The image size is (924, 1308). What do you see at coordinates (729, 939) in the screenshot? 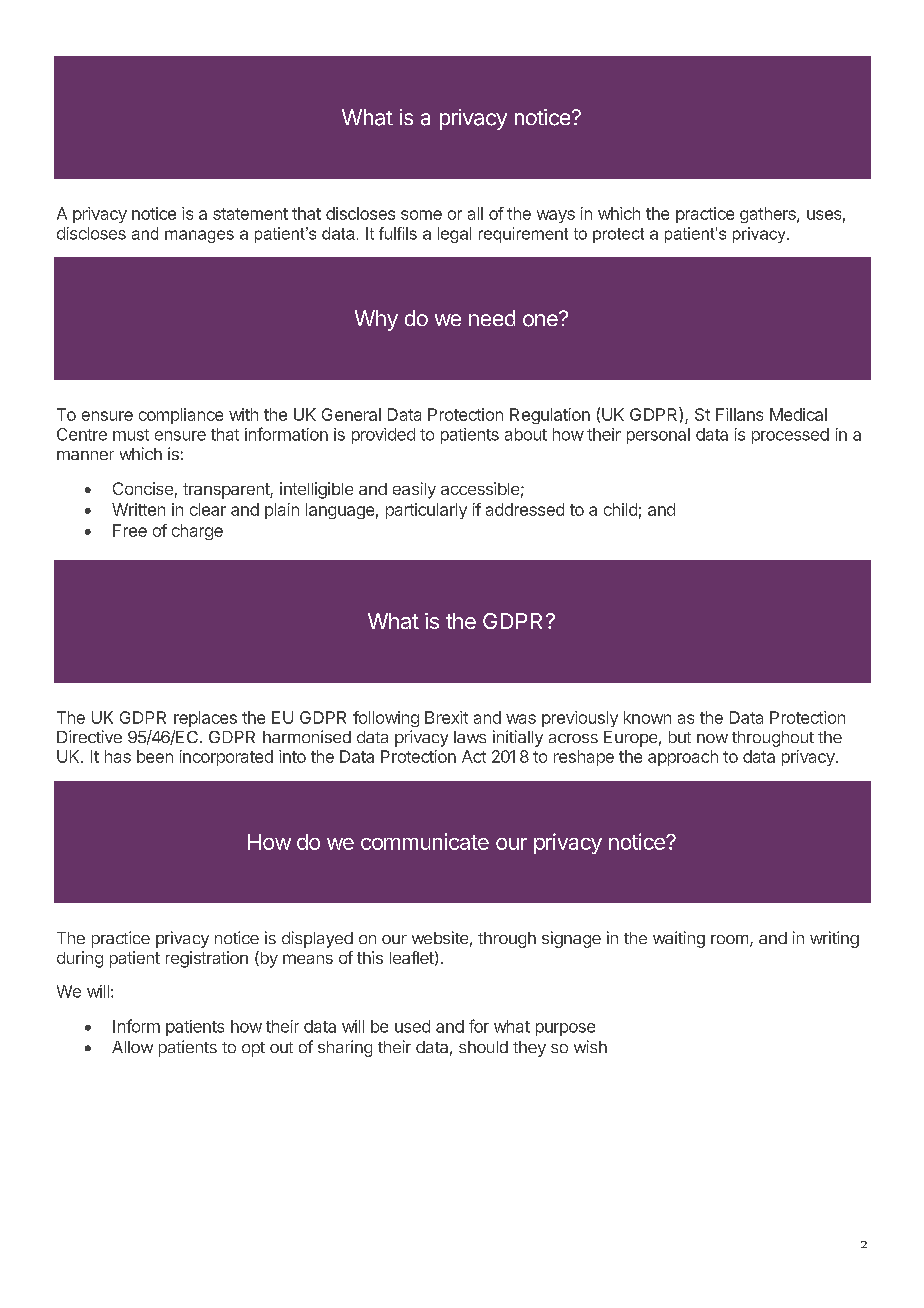
I see `room` at bounding box center [729, 939].
